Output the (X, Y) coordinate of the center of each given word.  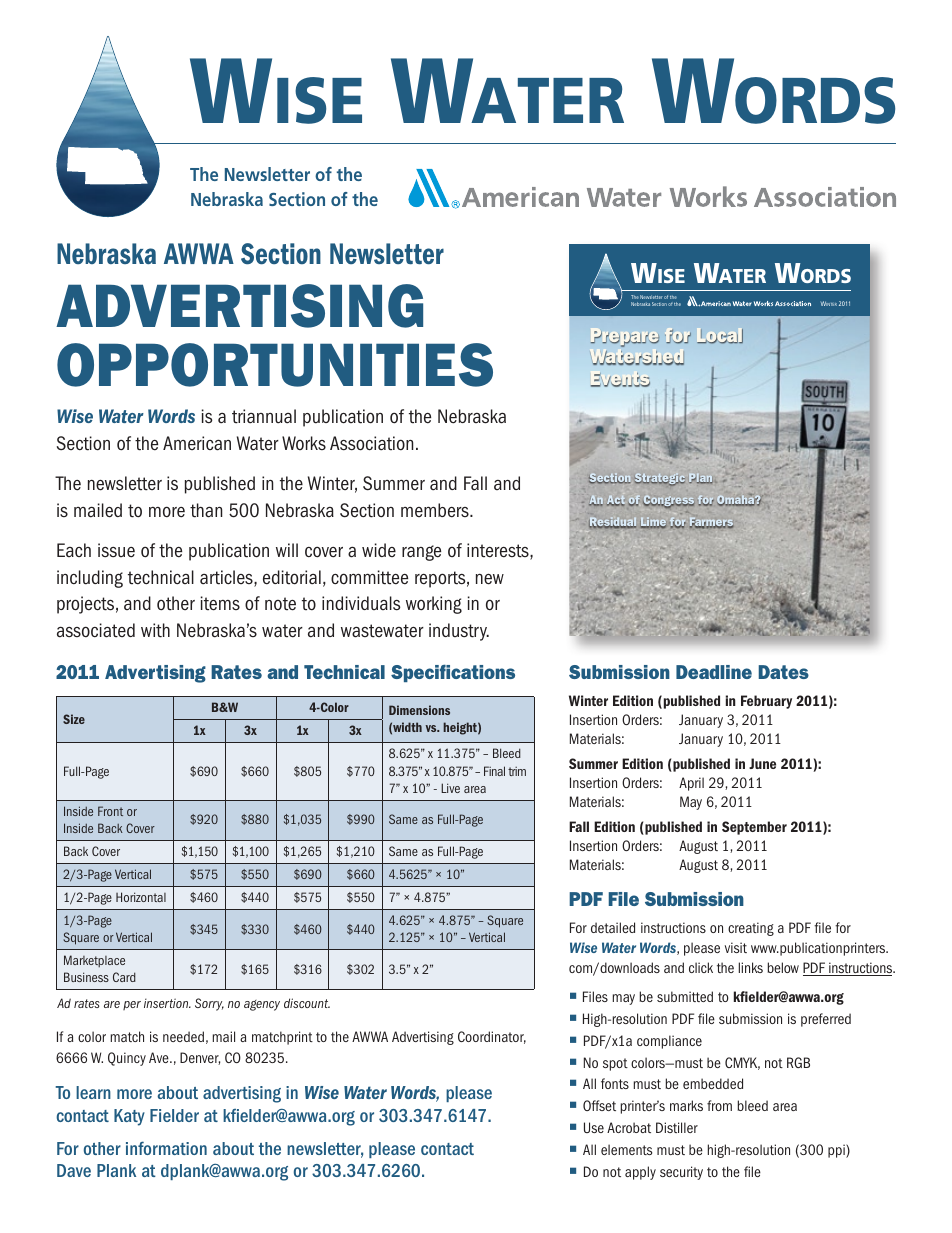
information (166, 1148)
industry (459, 632)
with (155, 630)
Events (620, 380)
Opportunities (275, 365)
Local (720, 336)
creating (751, 929)
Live (450, 788)
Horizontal (141, 897)
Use (594, 1127)
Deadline (714, 672)
